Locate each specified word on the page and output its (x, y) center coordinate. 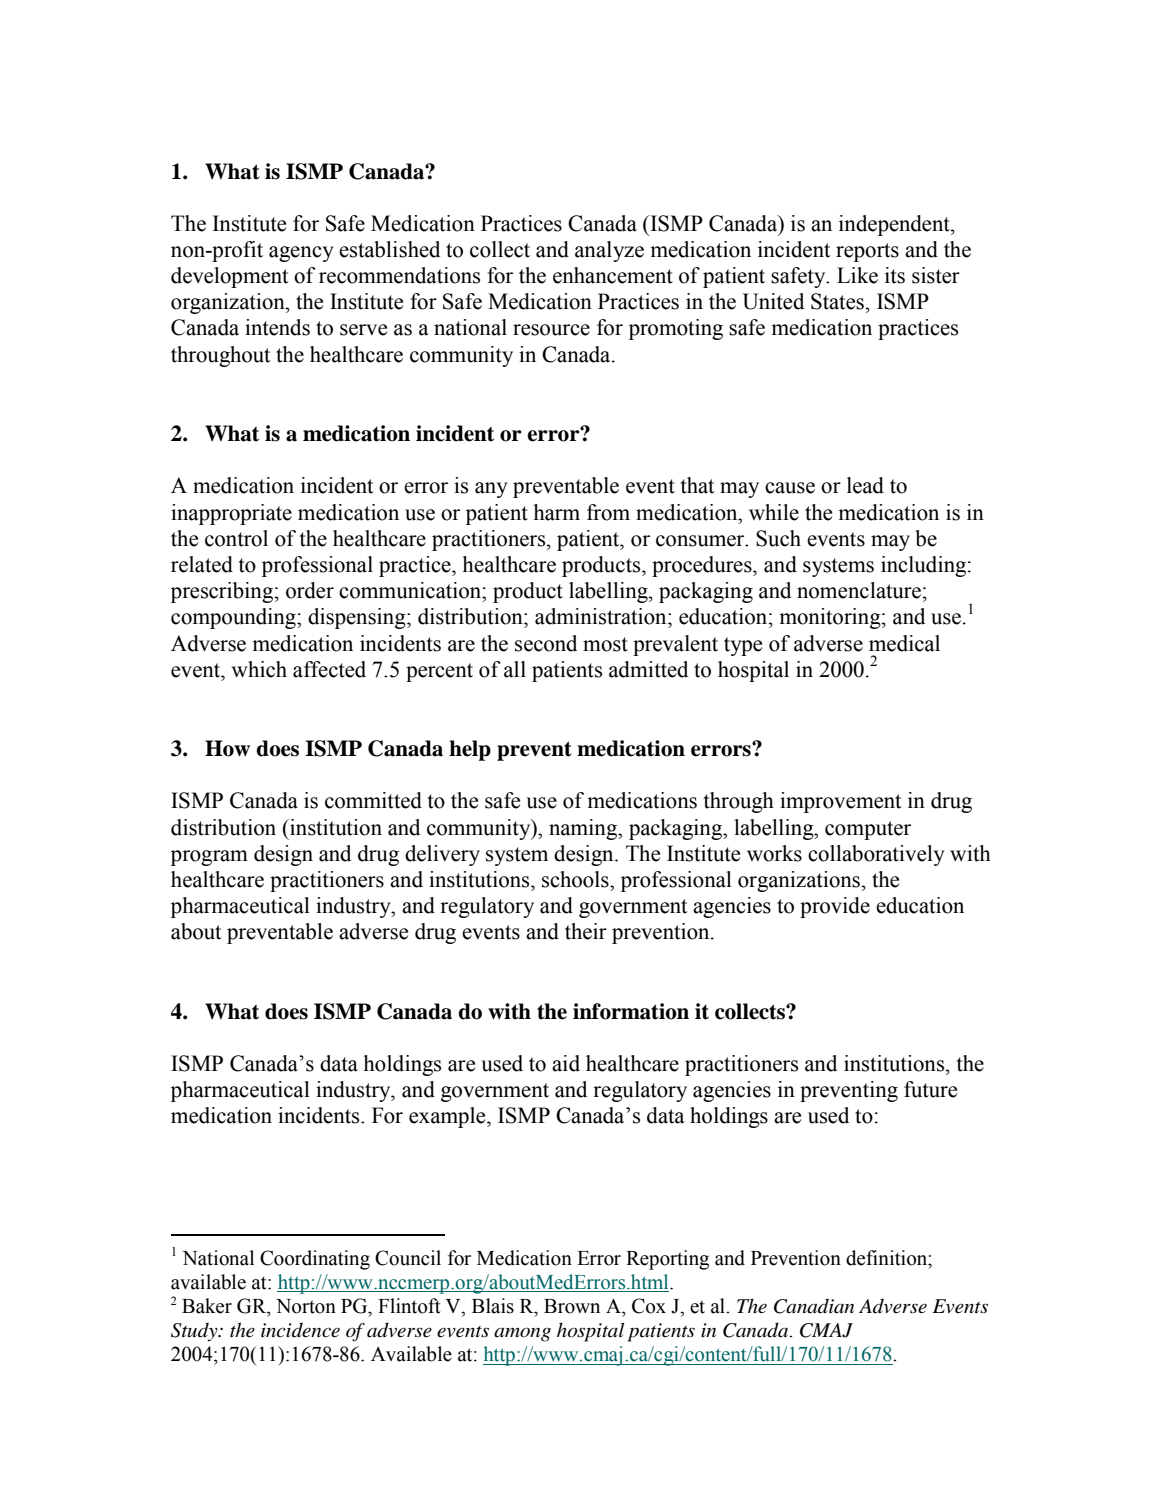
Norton (306, 1306)
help (470, 750)
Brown (572, 1306)
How (227, 748)
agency (301, 254)
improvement (840, 802)
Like (857, 275)
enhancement (613, 275)
